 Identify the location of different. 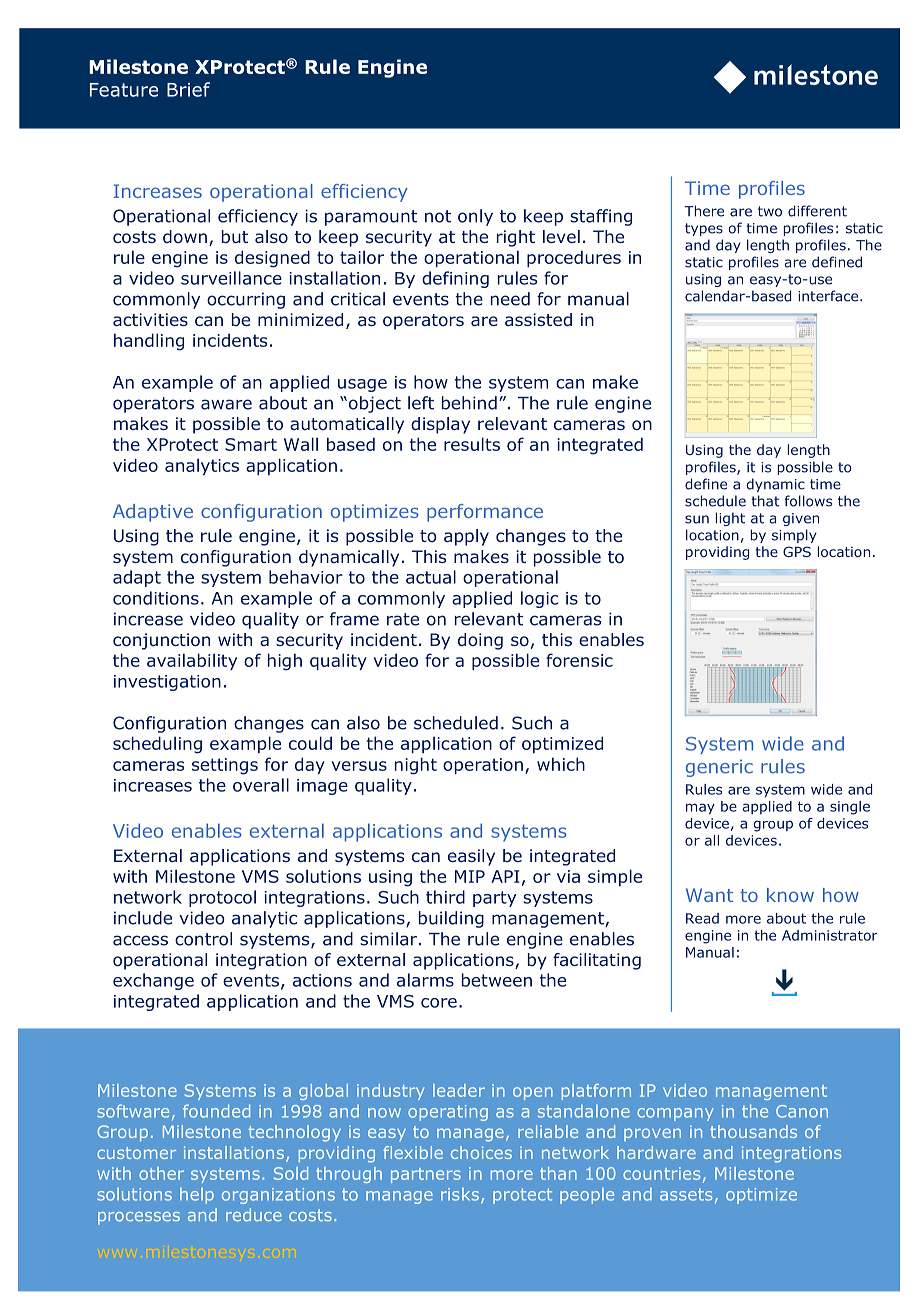
(817, 211).
